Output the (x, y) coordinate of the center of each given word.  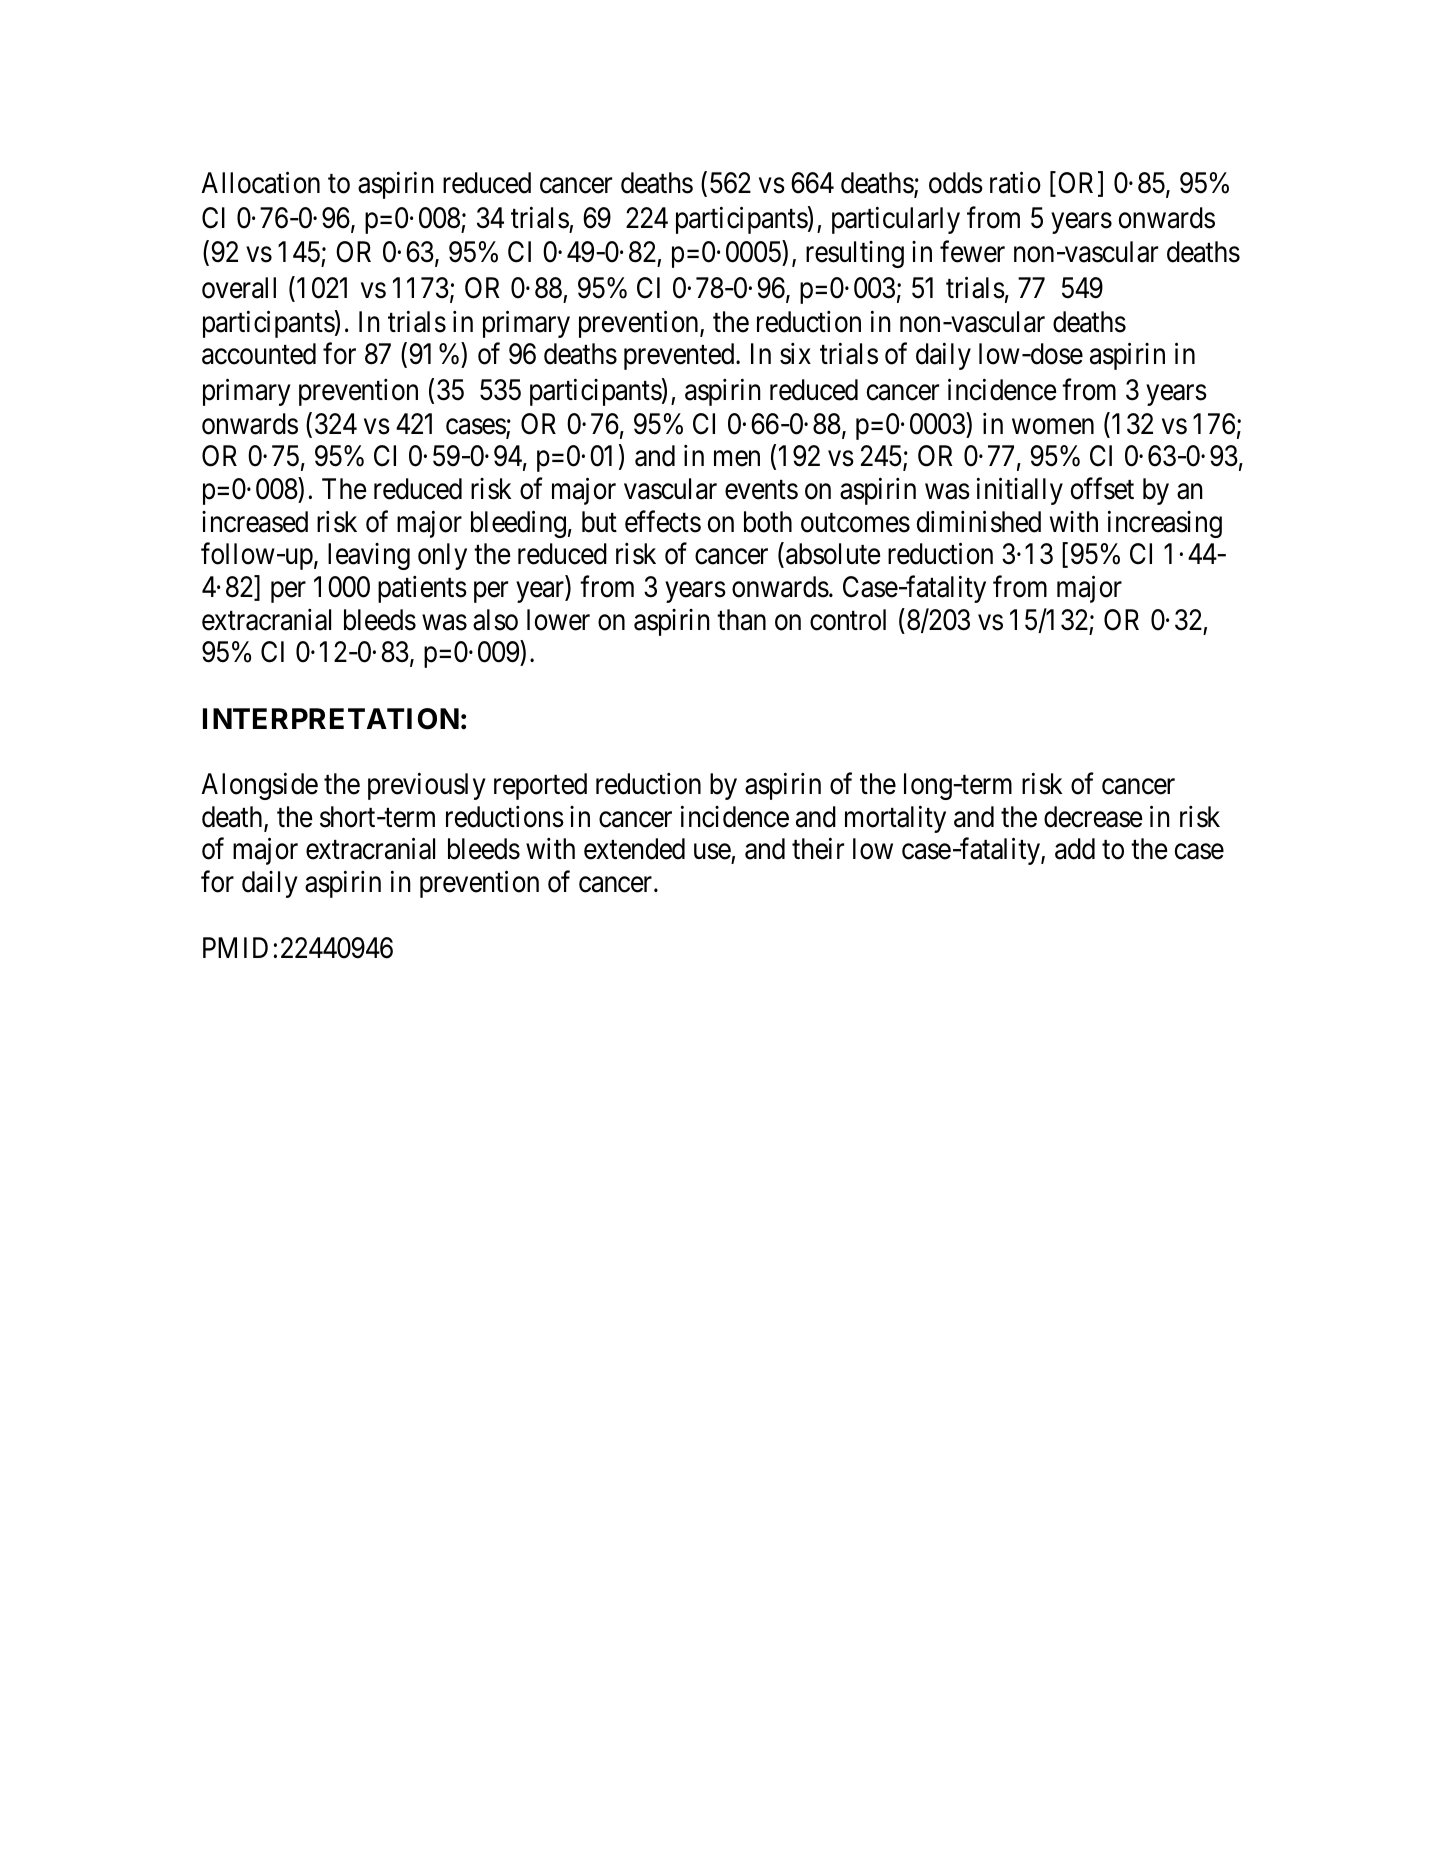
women (1053, 427)
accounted (259, 354)
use (712, 852)
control (848, 620)
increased (255, 522)
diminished (979, 521)
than (741, 620)
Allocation (260, 182)
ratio (1015, 182)
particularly (896, 220)
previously (427, 786)
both (768, 522)
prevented (680, 356)
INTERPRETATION (331, 719)
